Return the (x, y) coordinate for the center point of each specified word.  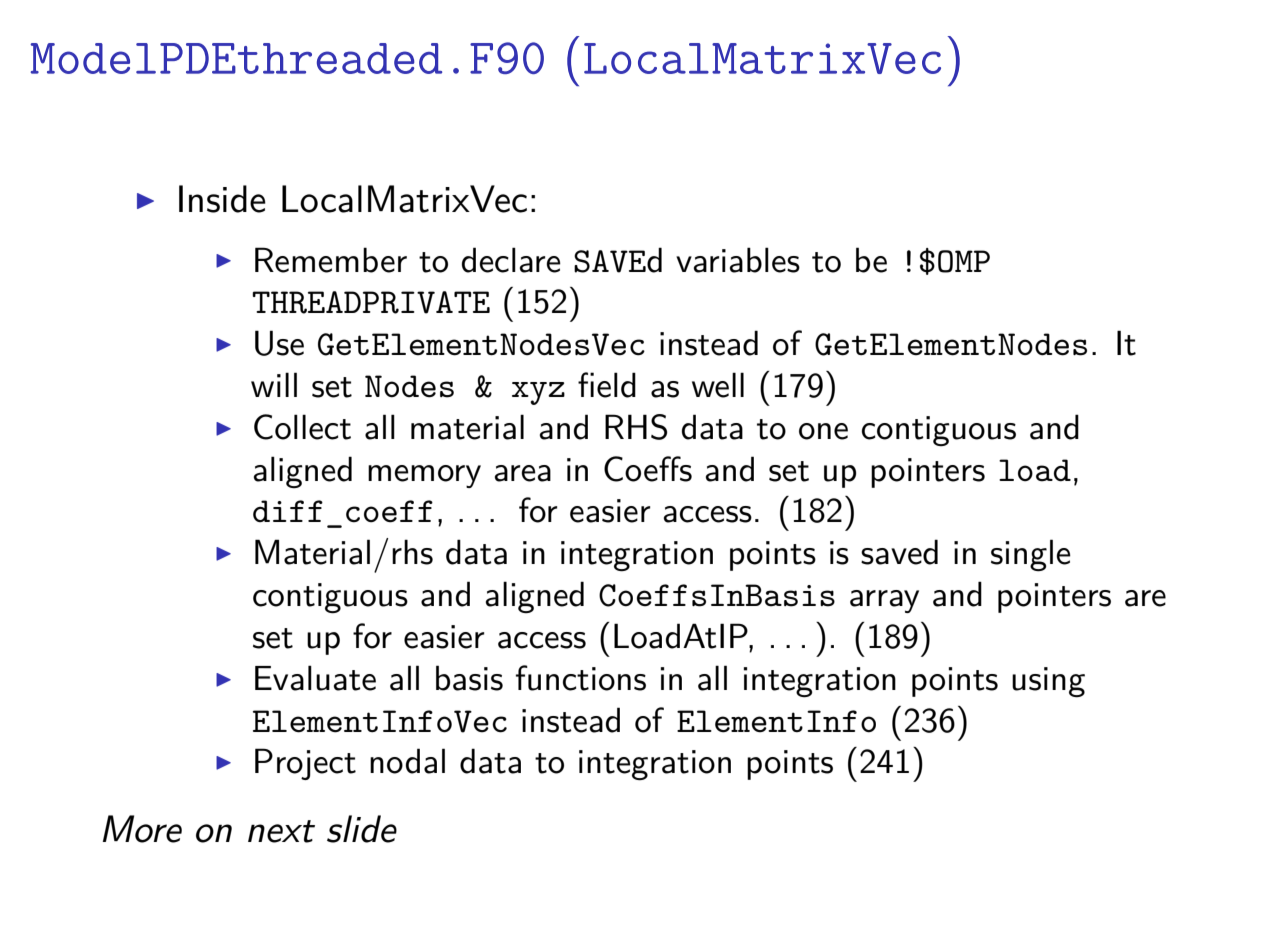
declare (511, 260)
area (522, 473)
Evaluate (315, 678)
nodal (407, 761)
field (607, 385)
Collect (302, 427)
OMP (964, 261)
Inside (222, 199)
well (718, 385)
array (884, 601)
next (281, 831)
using (1048, 682)
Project (305, 764)
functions (581, 678)
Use (279, 343)
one (823, 431)
